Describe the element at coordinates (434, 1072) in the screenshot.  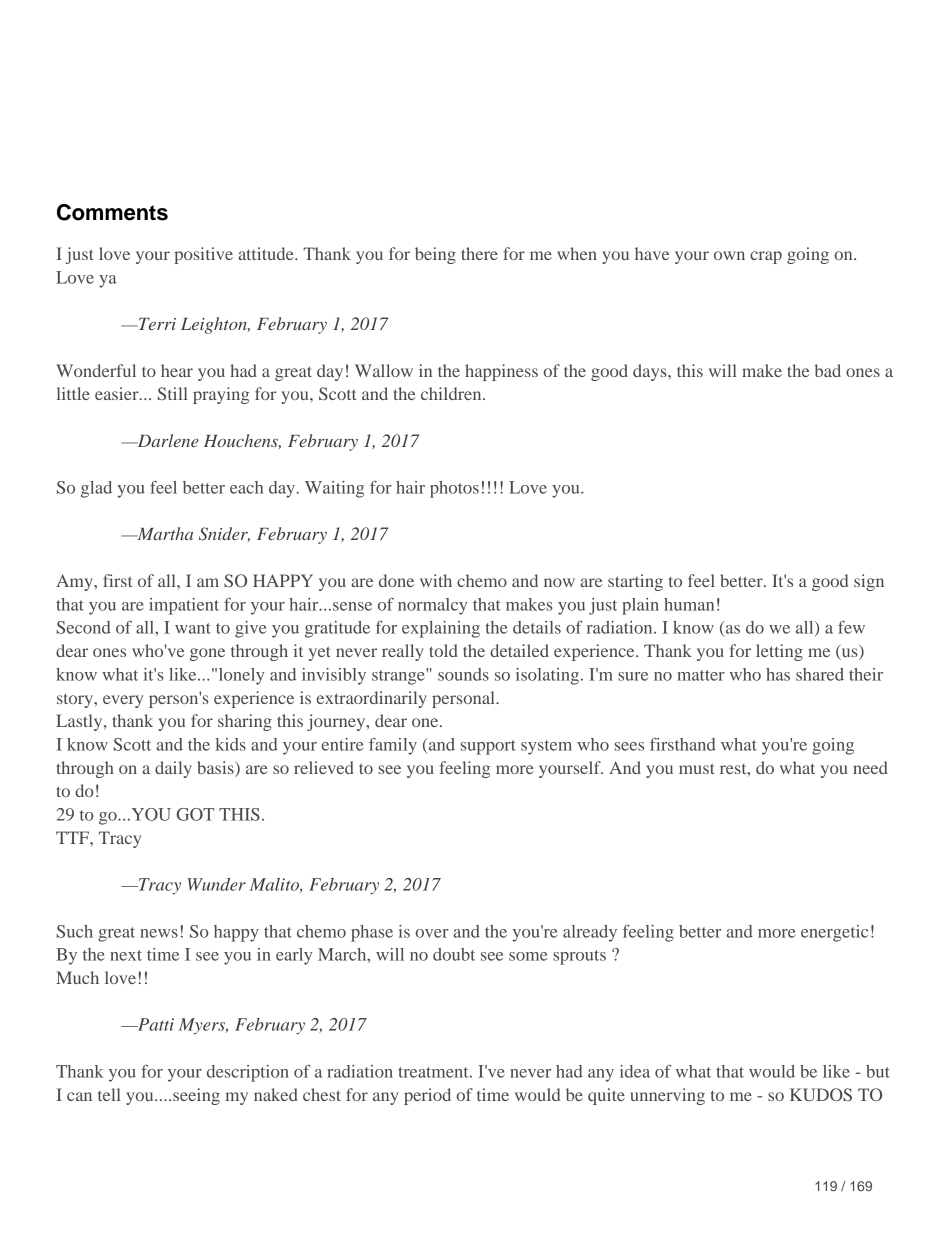
I see `treatment` at that location.
